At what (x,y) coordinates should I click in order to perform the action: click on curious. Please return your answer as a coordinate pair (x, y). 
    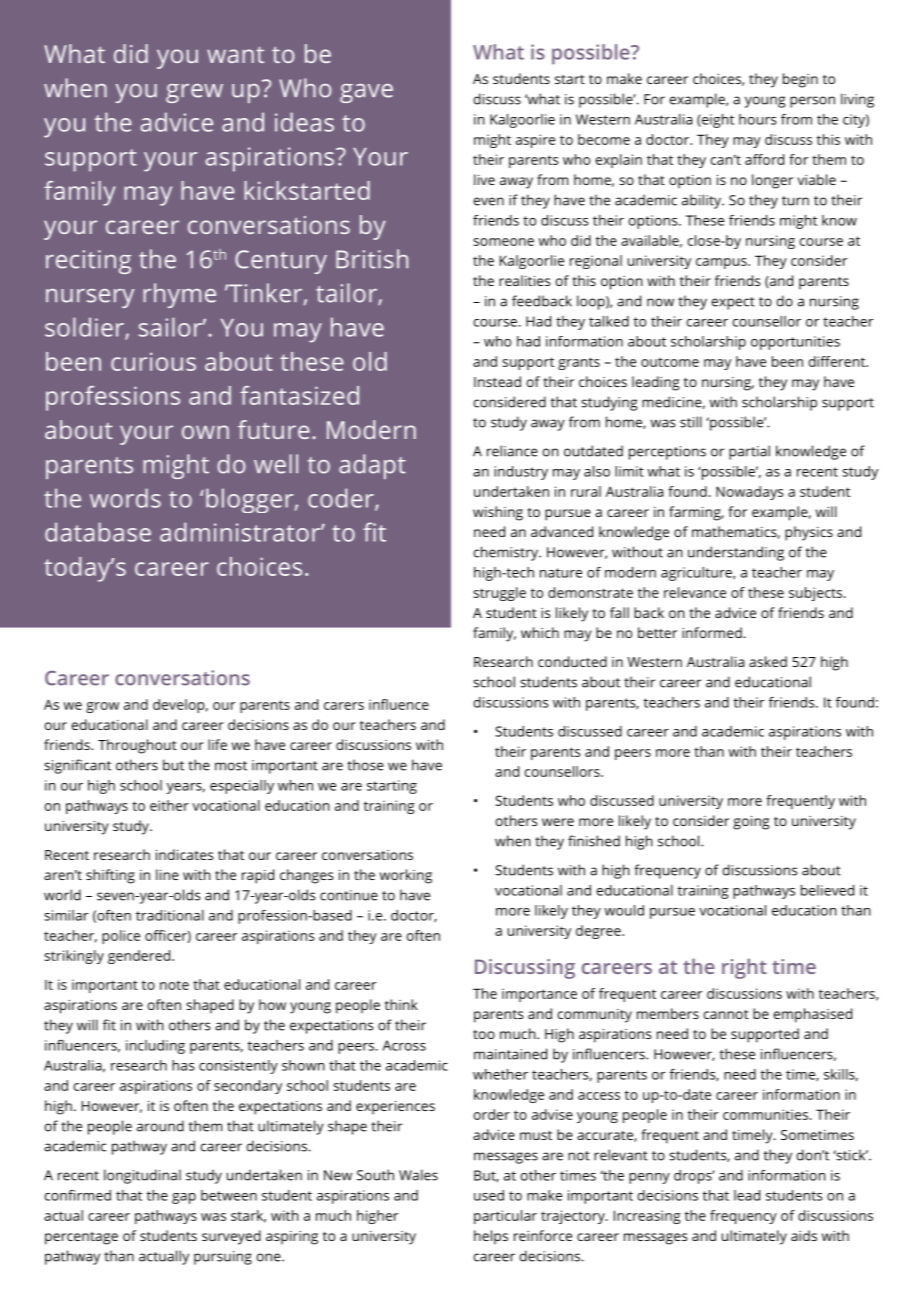
    Looking at the image, I should click on (153, 361).
